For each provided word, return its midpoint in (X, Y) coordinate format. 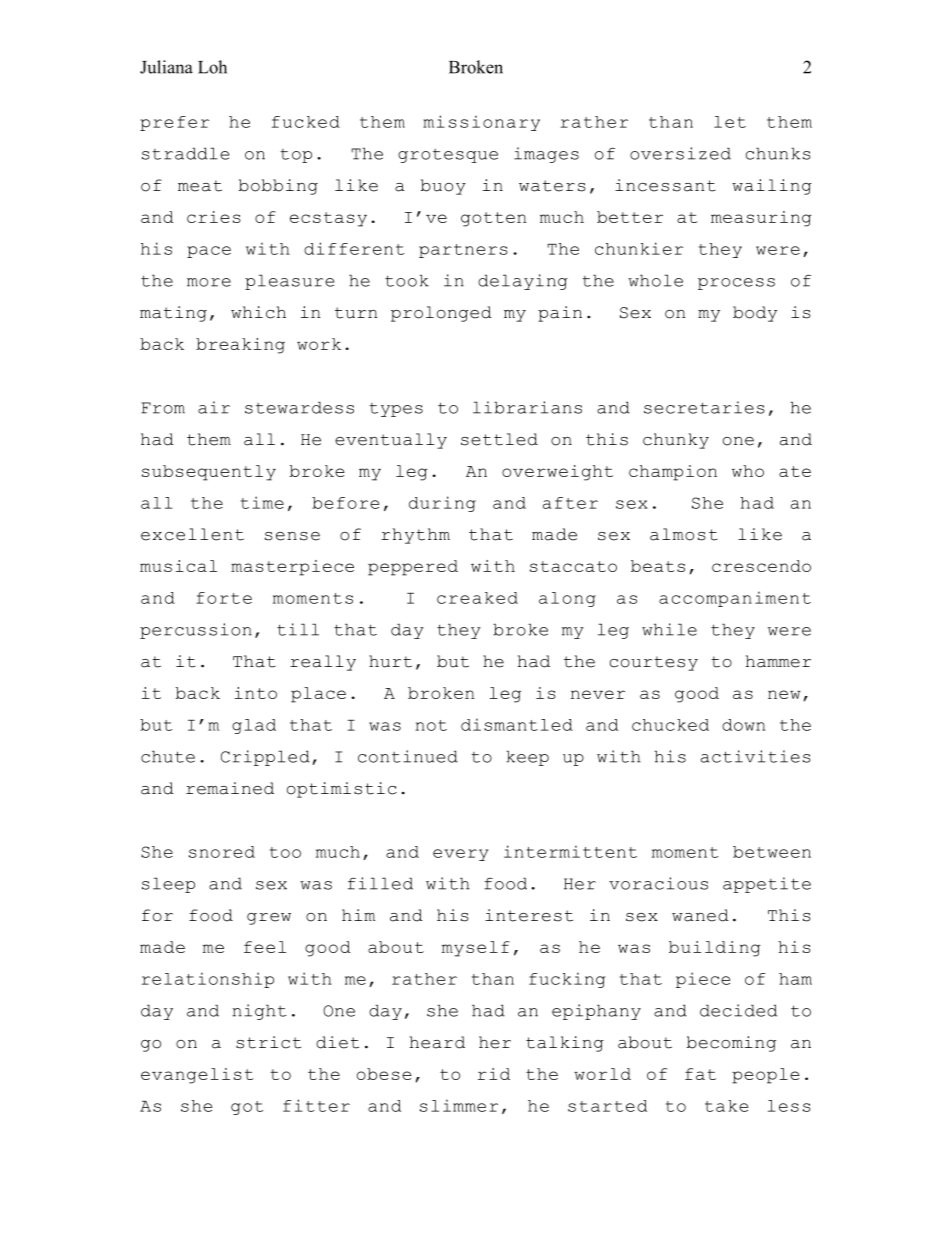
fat (700, 1074)
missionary (481, 123)
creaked (477, 598)
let (730, 122)
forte (224, 598)
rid (494, 1074)
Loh (212, 67)
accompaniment (735, 599)
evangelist (197, 1076)
